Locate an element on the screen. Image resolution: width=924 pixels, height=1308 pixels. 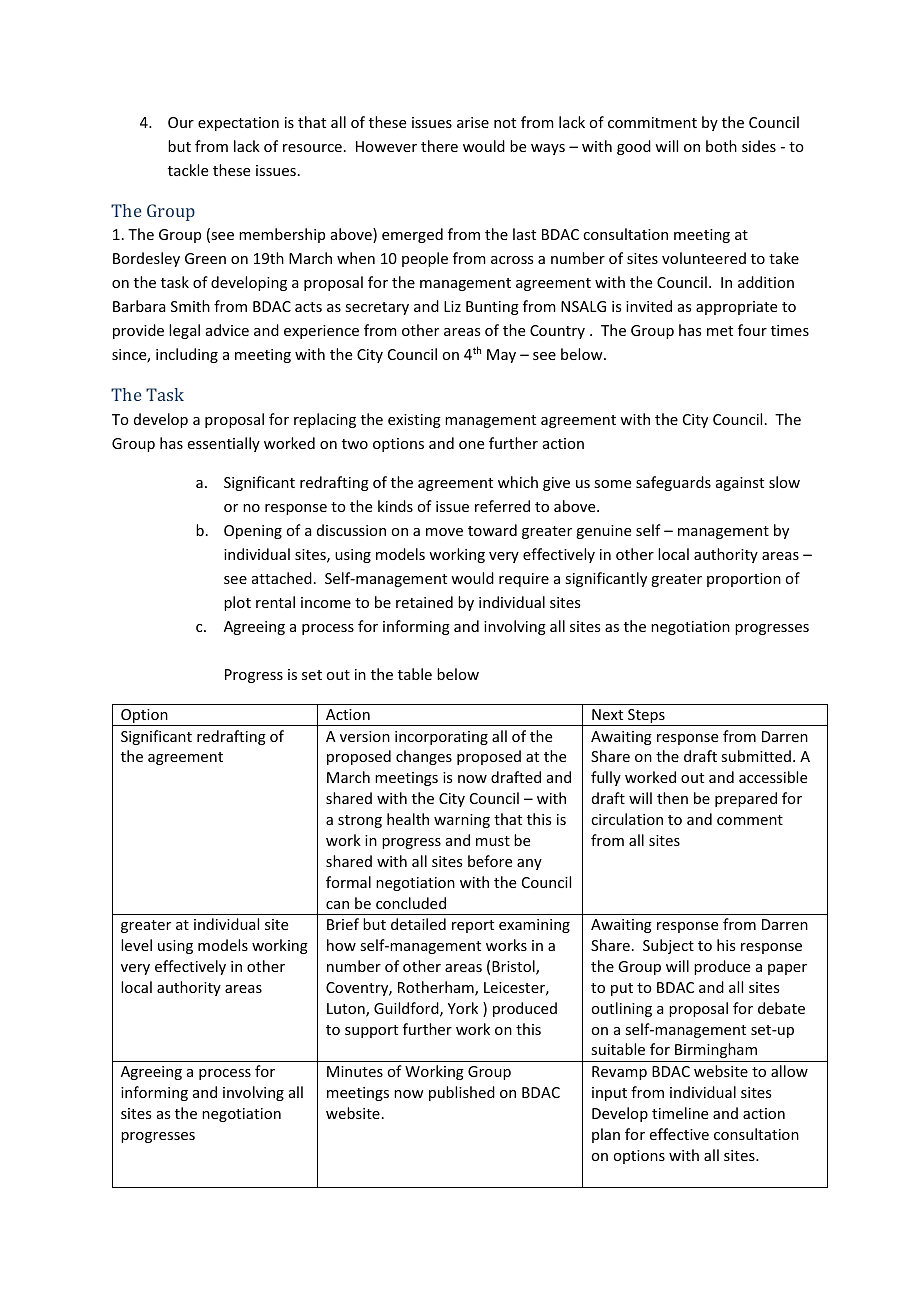
Minutes is located at coordinates (355, 1071).
